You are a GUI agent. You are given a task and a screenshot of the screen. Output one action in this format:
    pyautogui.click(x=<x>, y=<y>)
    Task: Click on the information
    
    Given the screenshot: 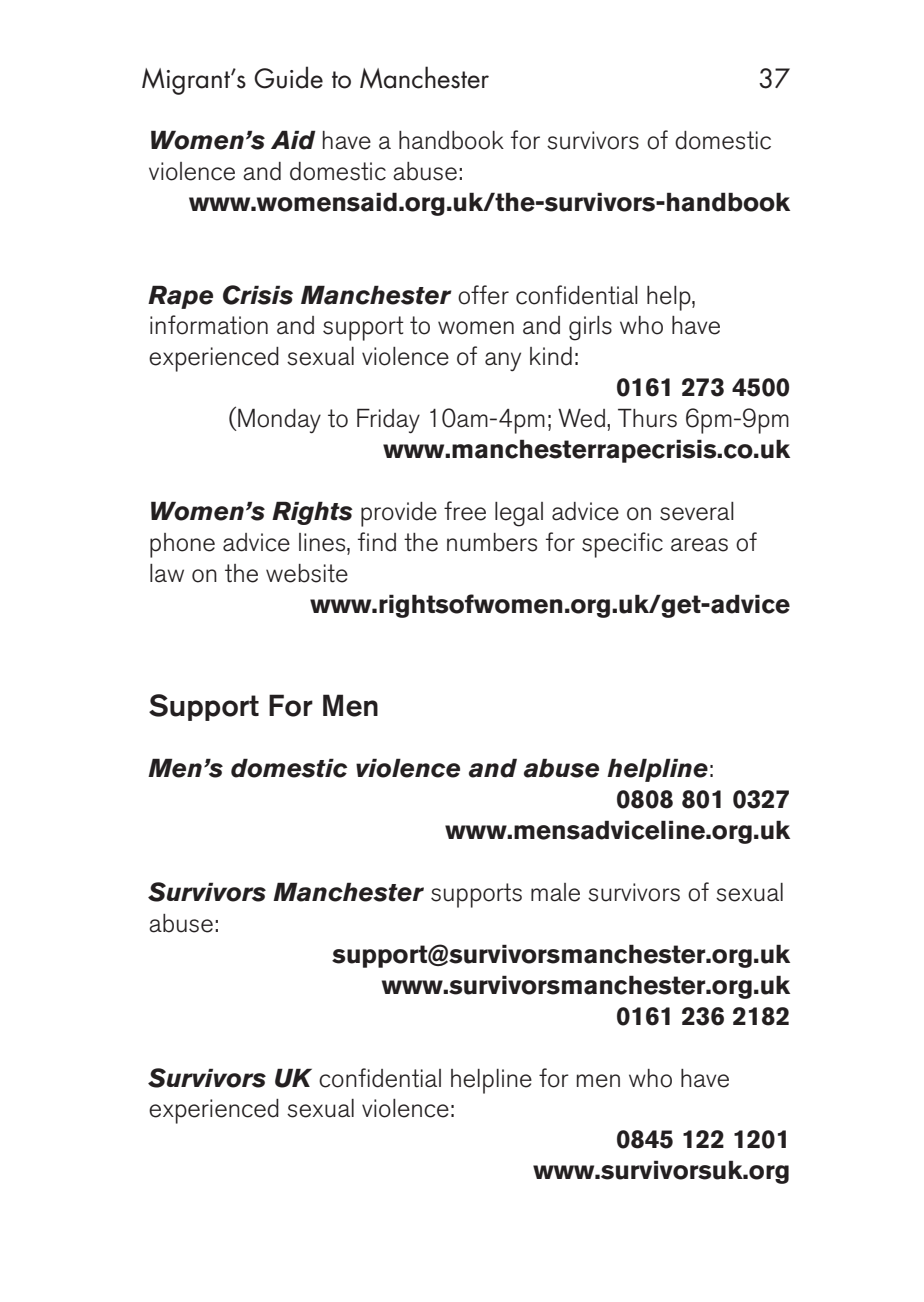 What is the action you would take?
    pyautogui.click(x=209, y=325)
